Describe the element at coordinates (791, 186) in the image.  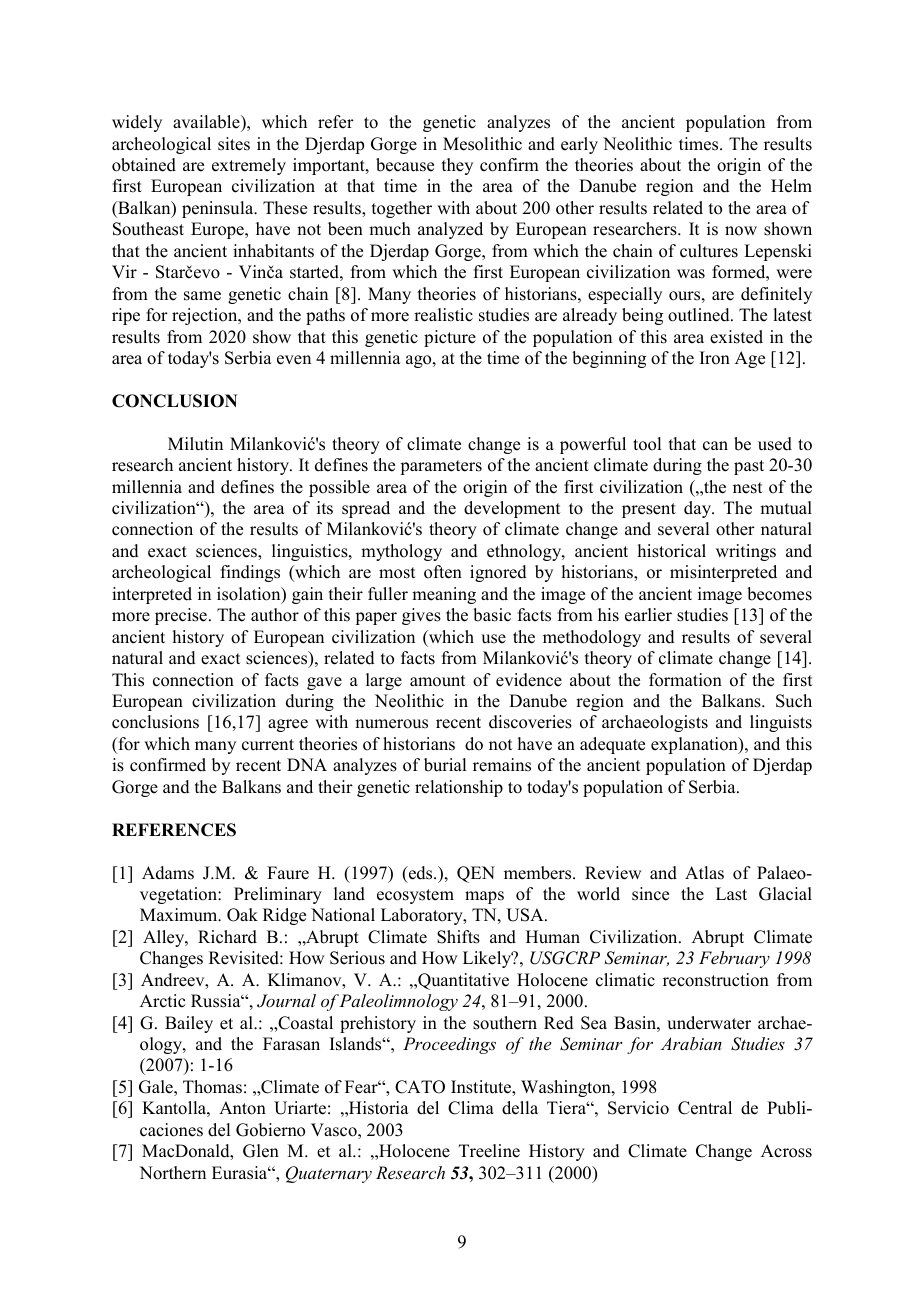
I see `Helm` at that location.
